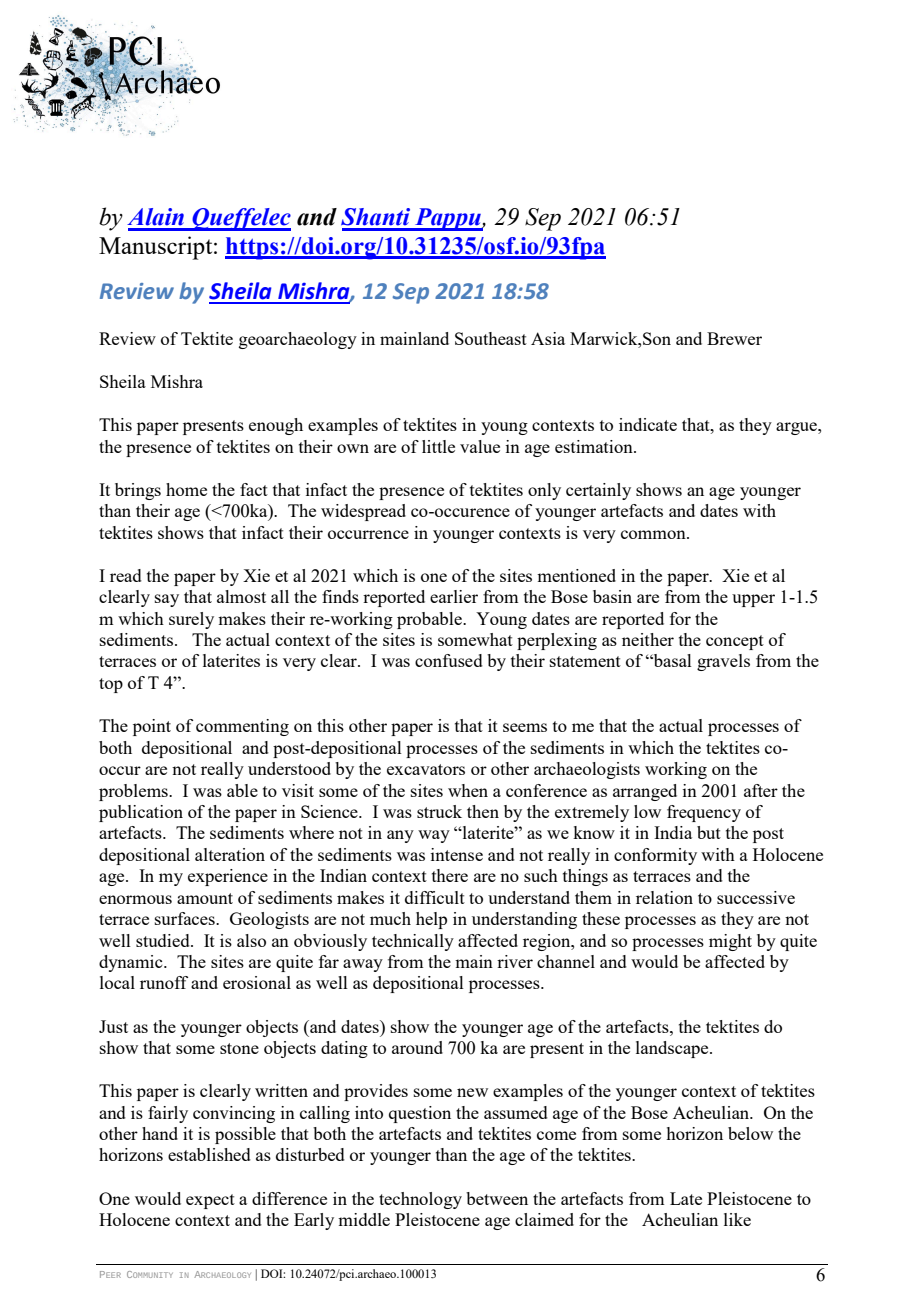  Describe the element at coordinates (420, 1200) in the image. I see `technology` at that location.
